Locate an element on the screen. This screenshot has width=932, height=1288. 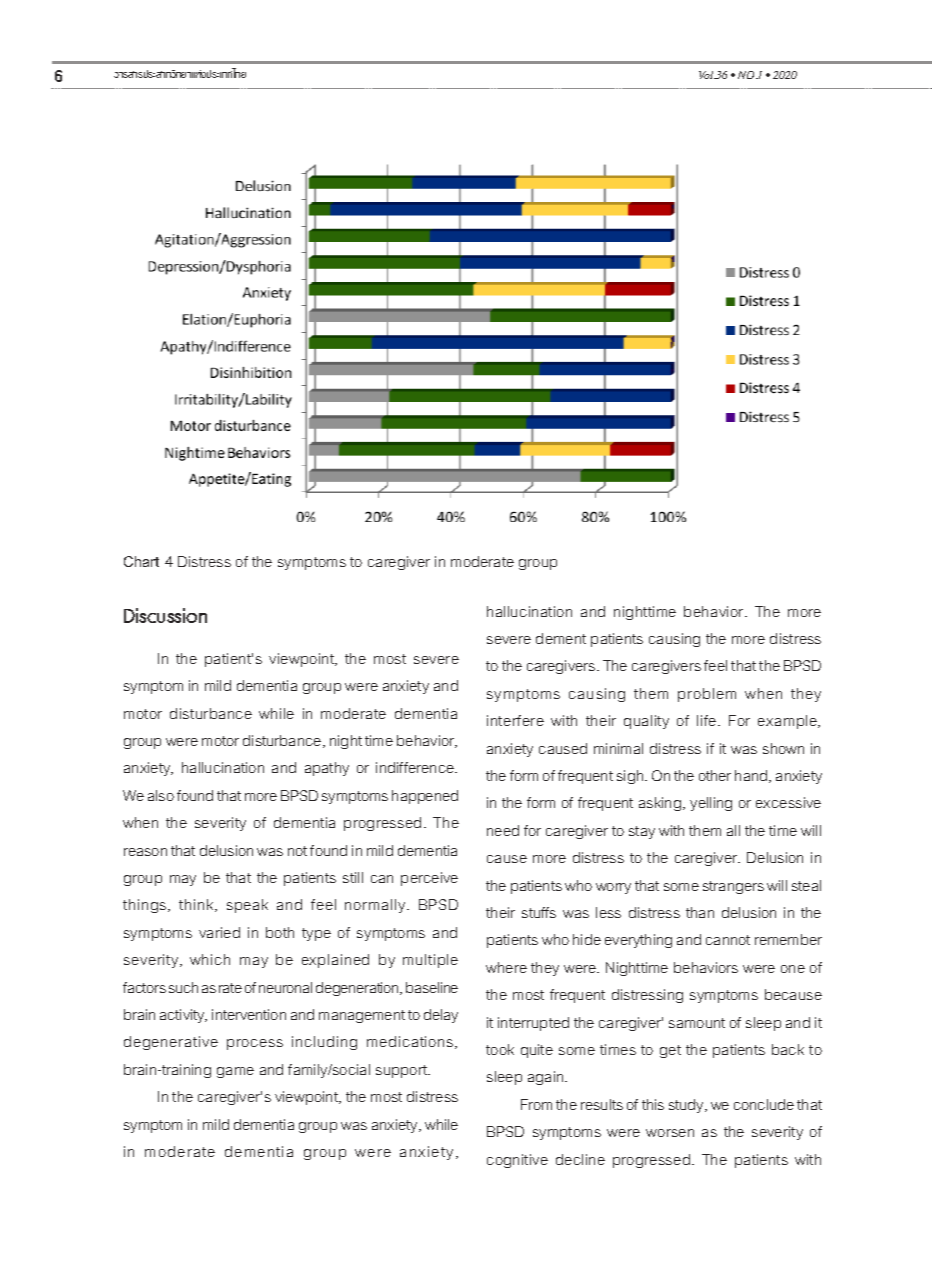
problem is located at coordinates (707, 695).
